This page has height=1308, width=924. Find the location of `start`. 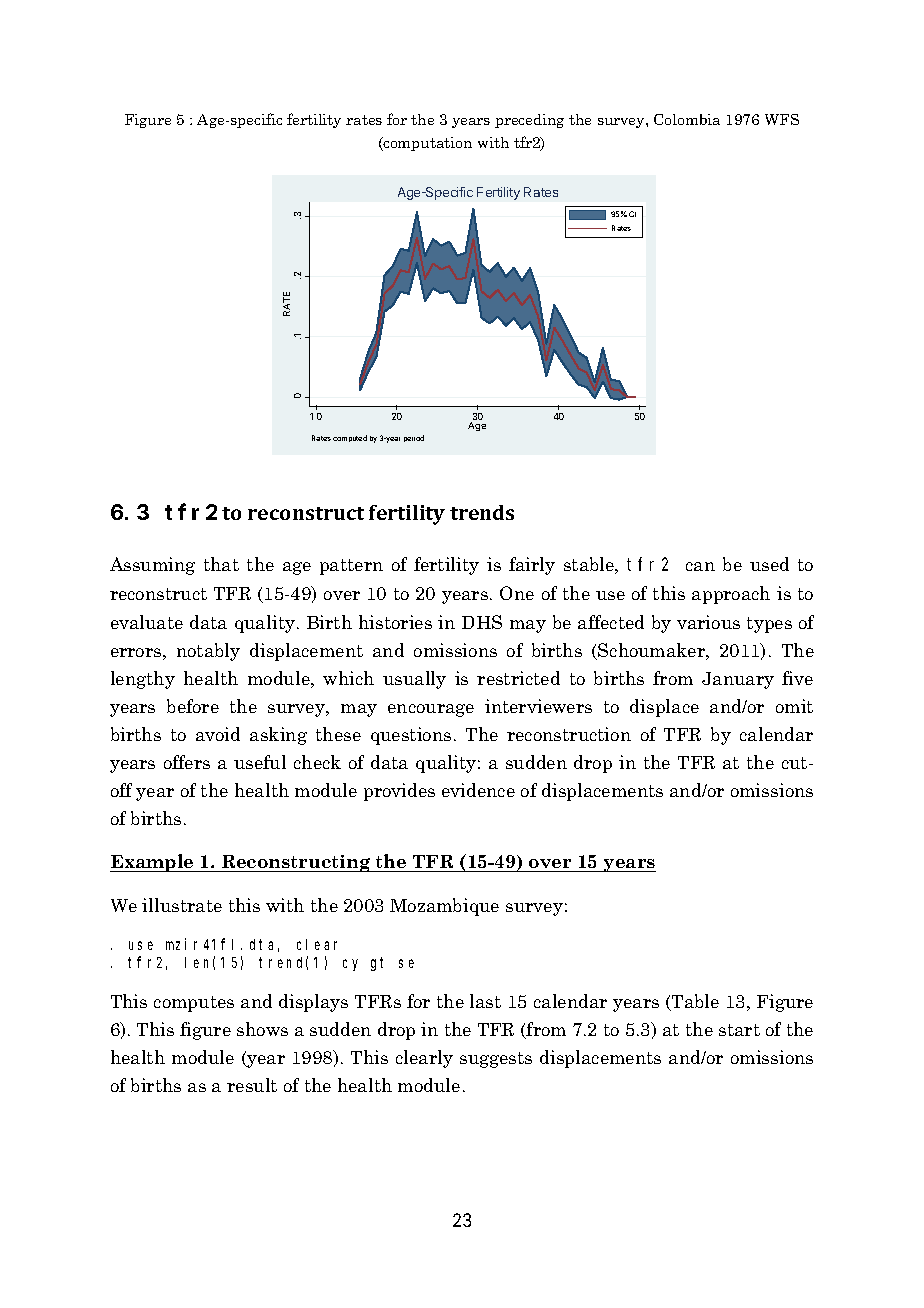

start is located at coordinates (739, 1030).
